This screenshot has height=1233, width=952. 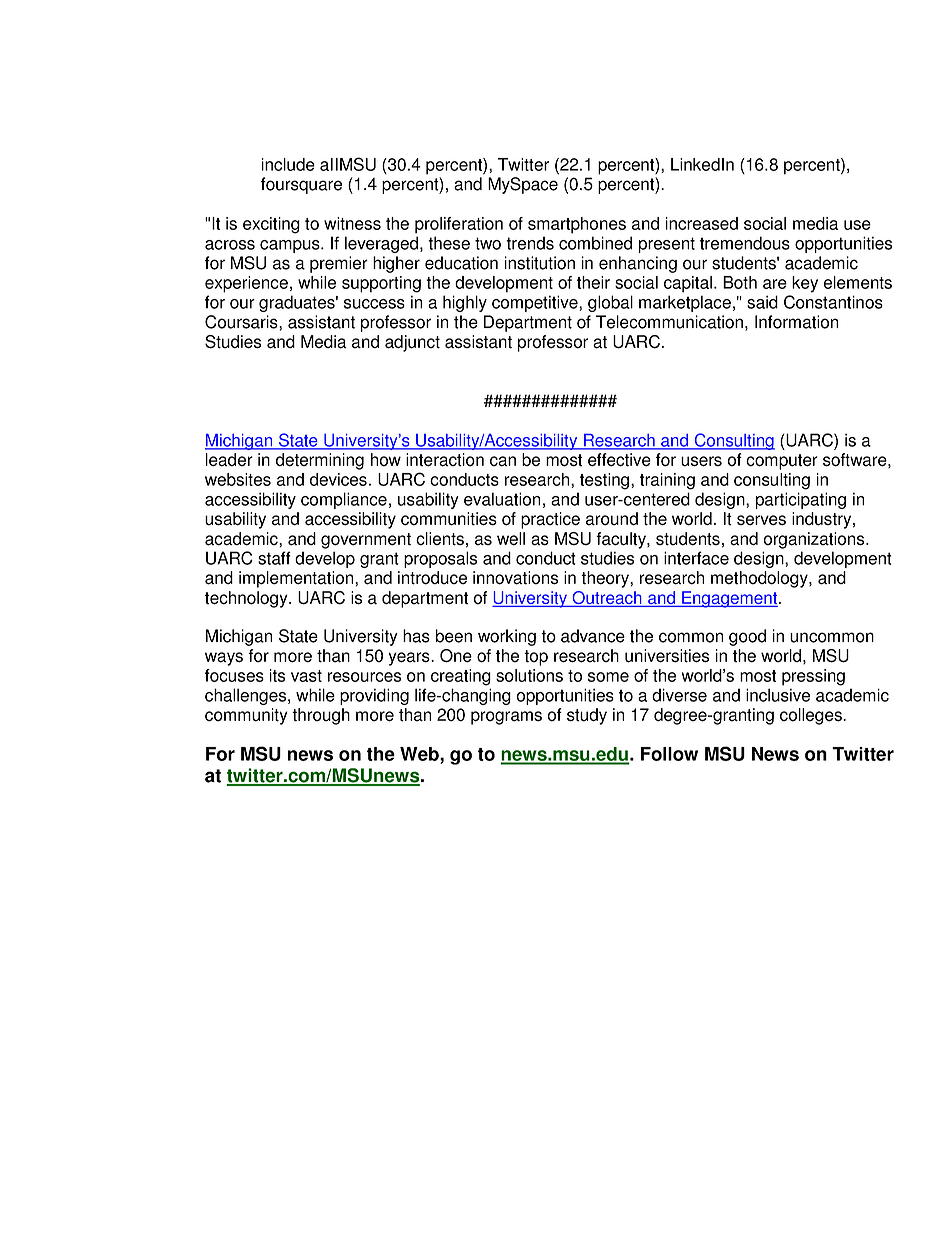 I want to click on colleges, so click(x=812, y=716).
